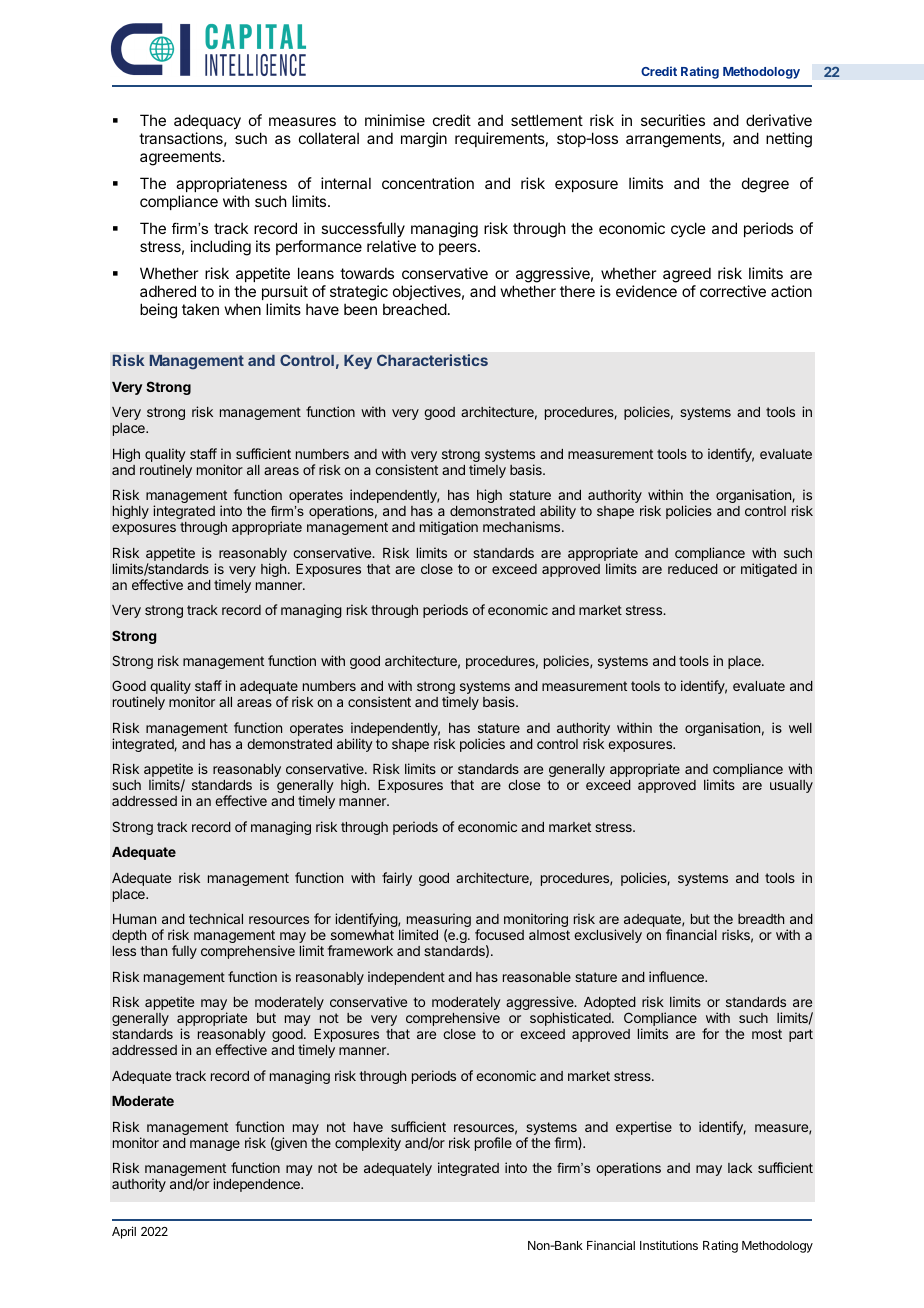 This document has width=924, height=1308. What do you see at coordinates (761, 919) in the document?
I see `breadth` at bounding box center [761, 919].
